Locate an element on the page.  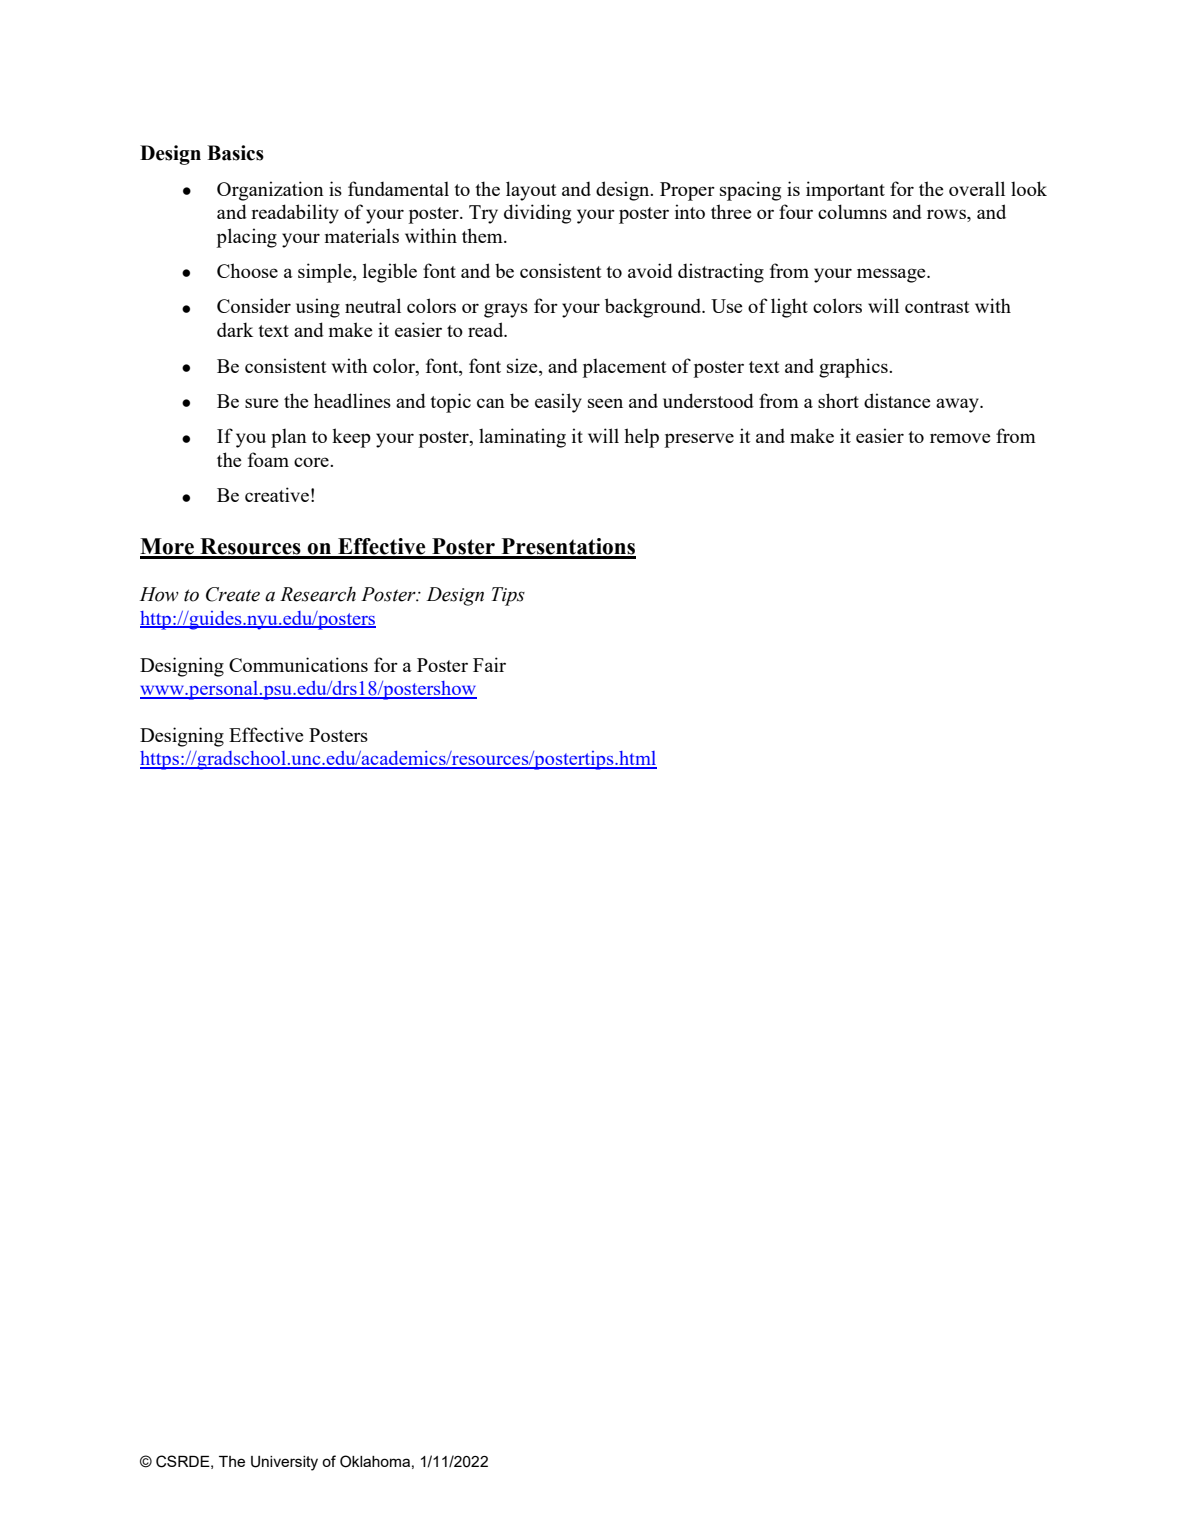
Communications is located at coordinates (298, 664).
